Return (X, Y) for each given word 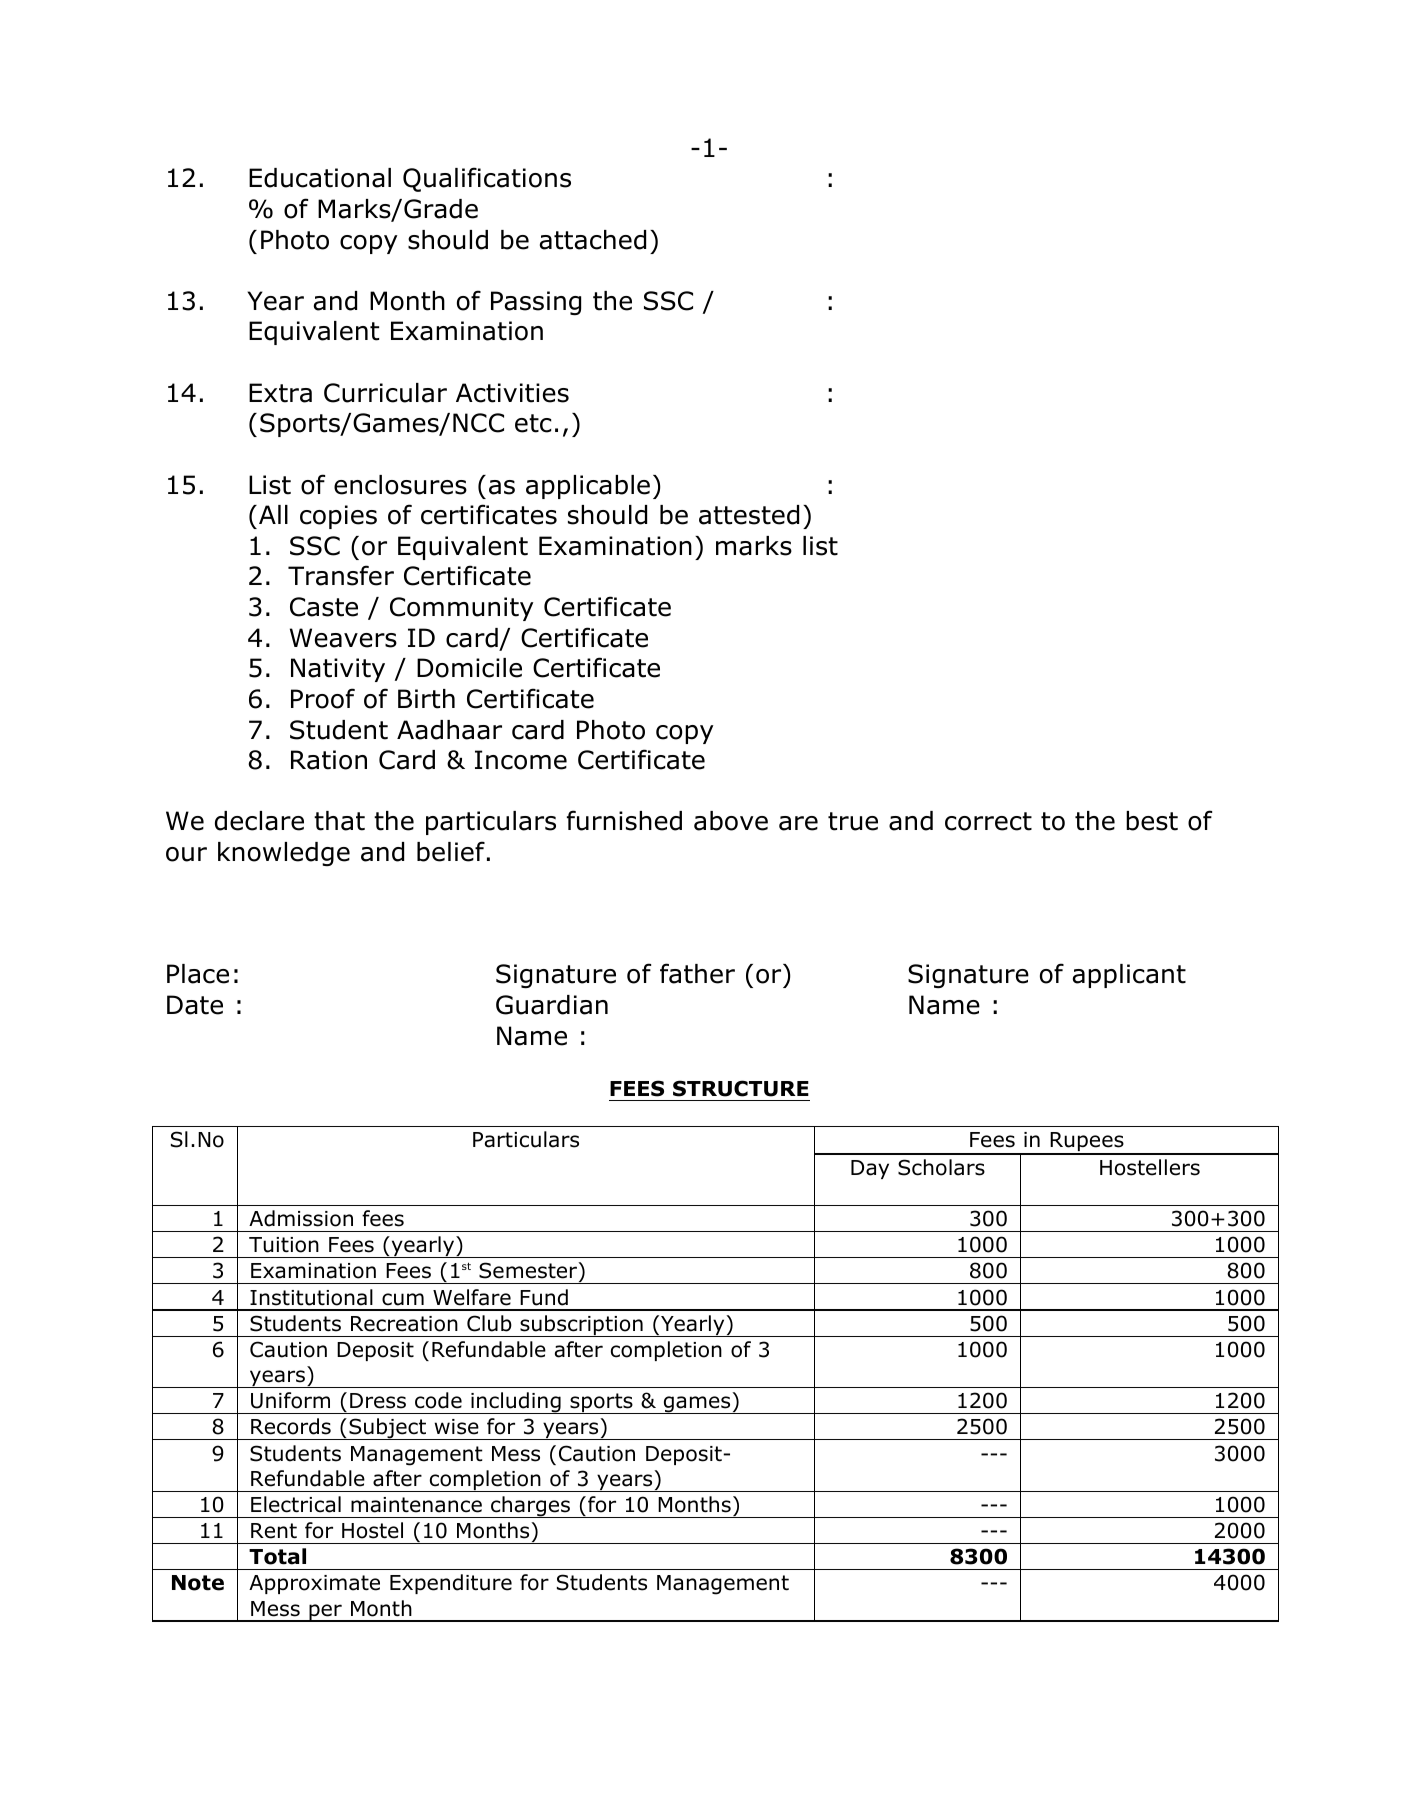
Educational (320, 178)
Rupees (1087, 1143)
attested (749, 515)
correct (988, 821)
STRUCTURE (741, 1088)
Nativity (338, 670)
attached (593, 240)
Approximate (314, 1584)
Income (521, 760)
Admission (301, 1218)
